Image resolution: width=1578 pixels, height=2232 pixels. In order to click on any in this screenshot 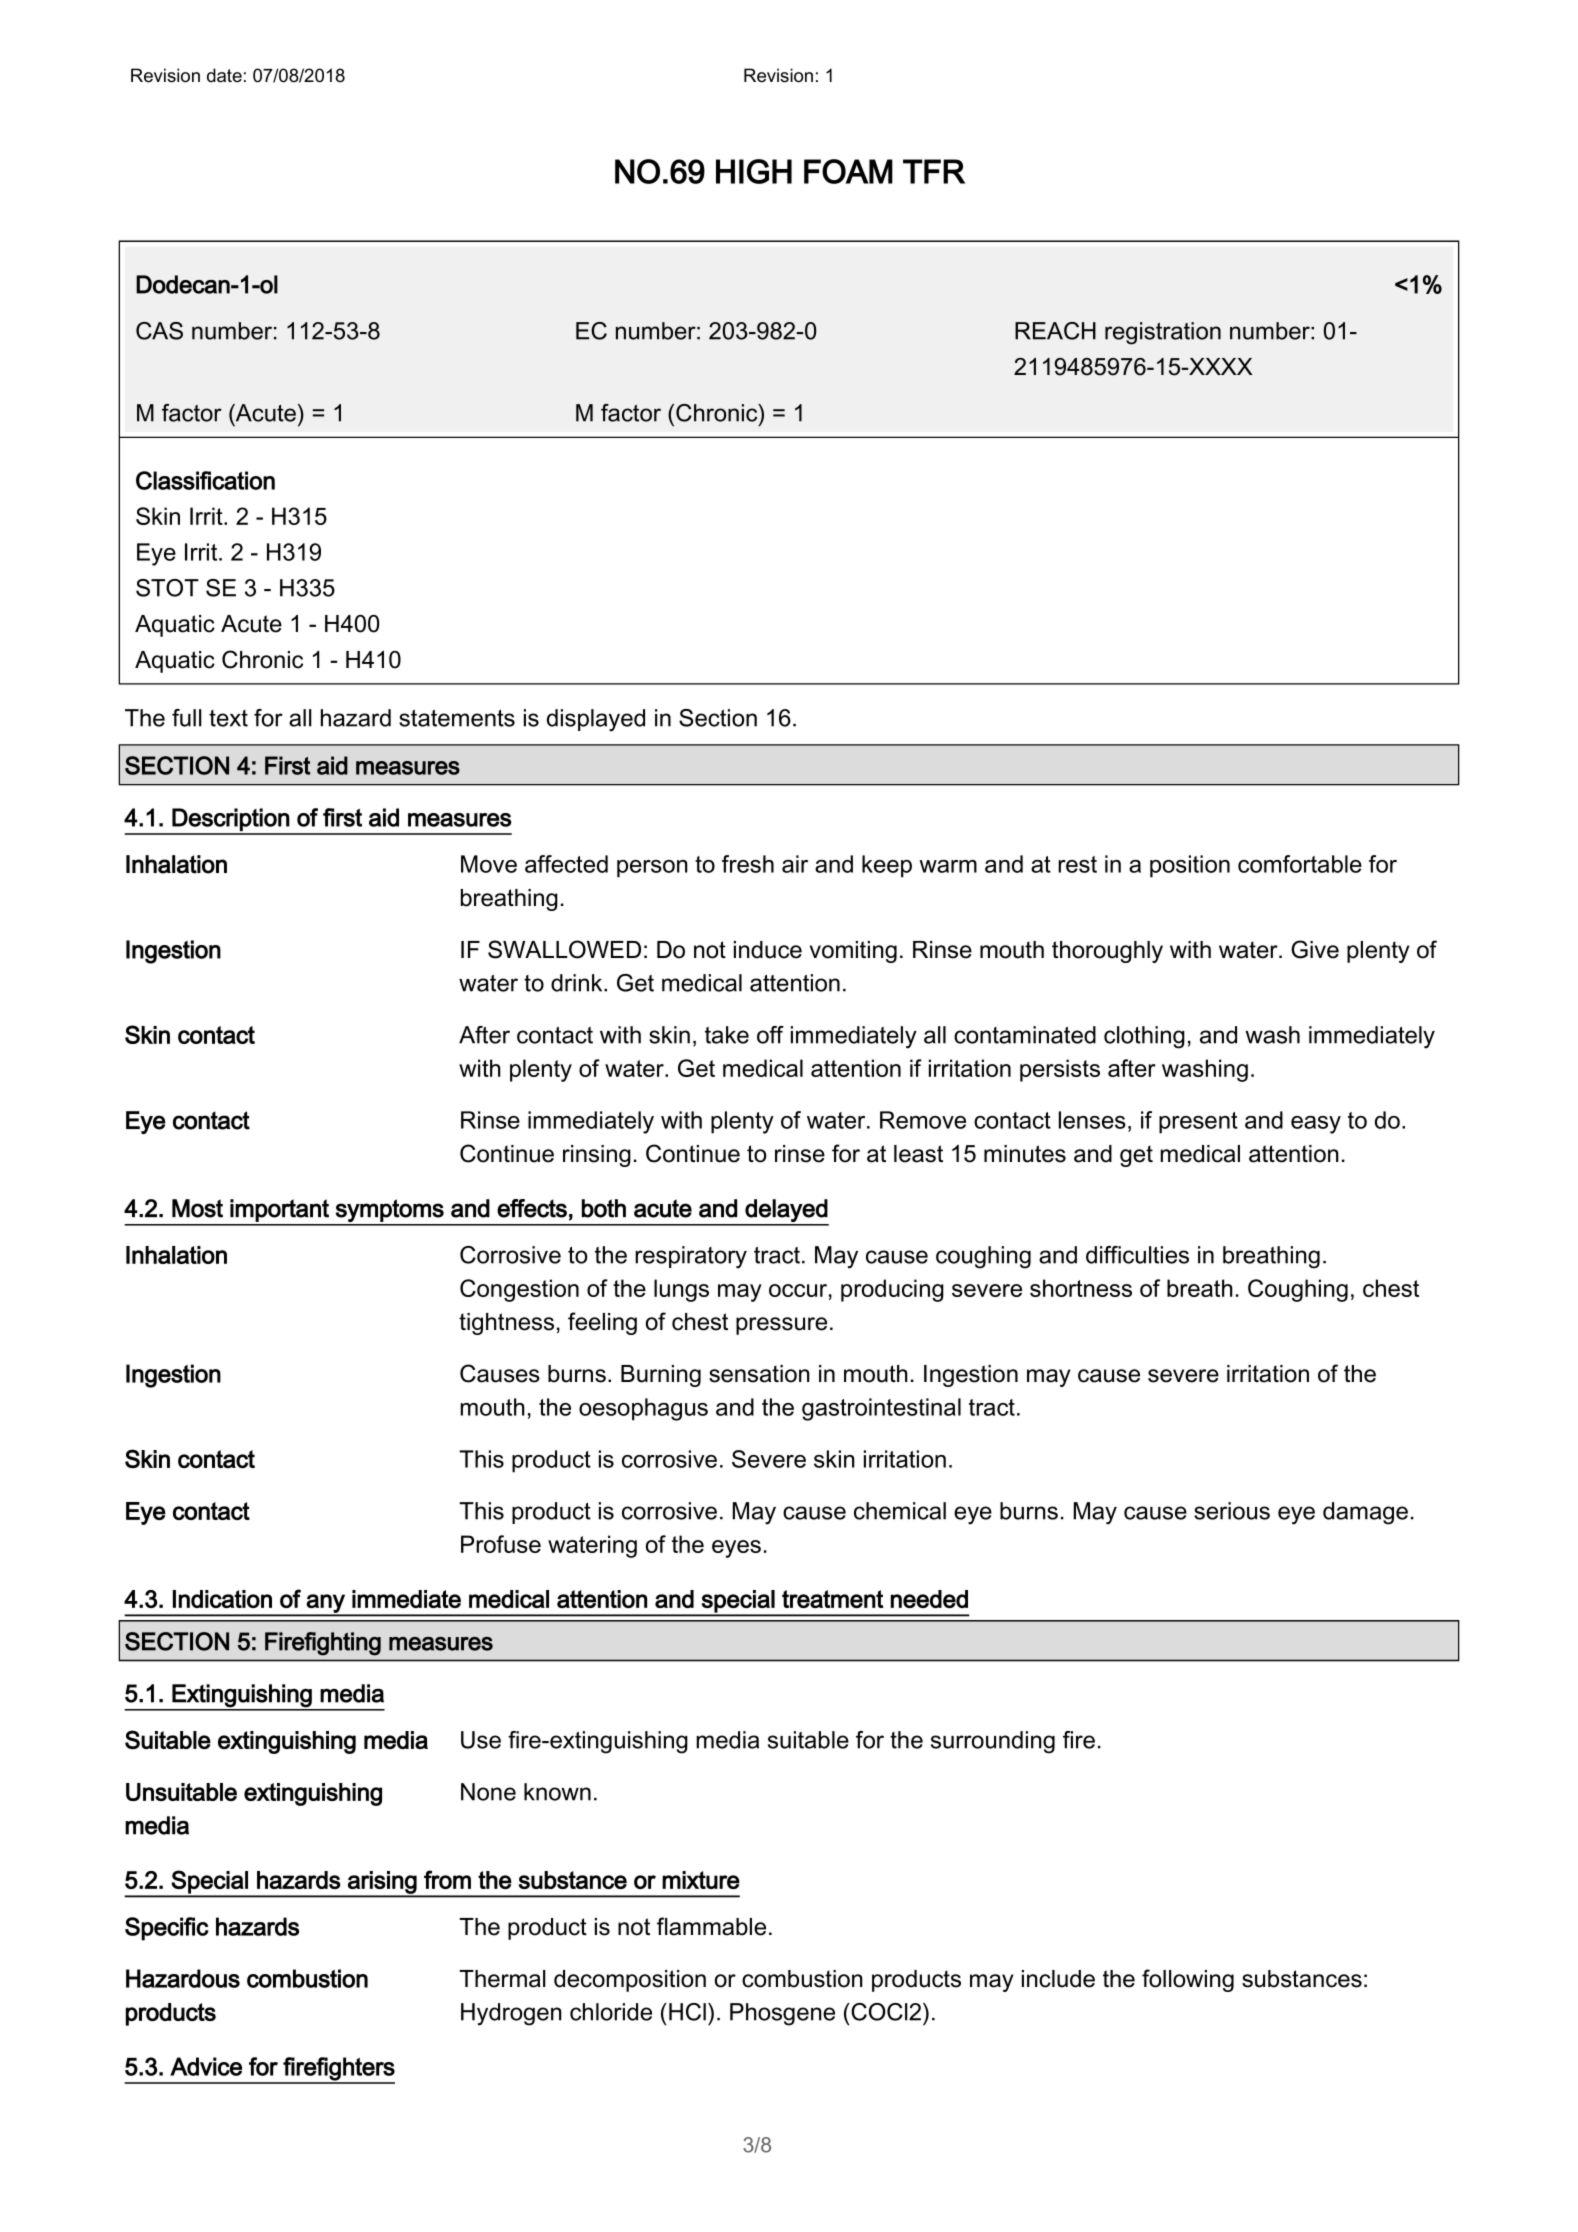, I will do `click(326, 1604)`.
